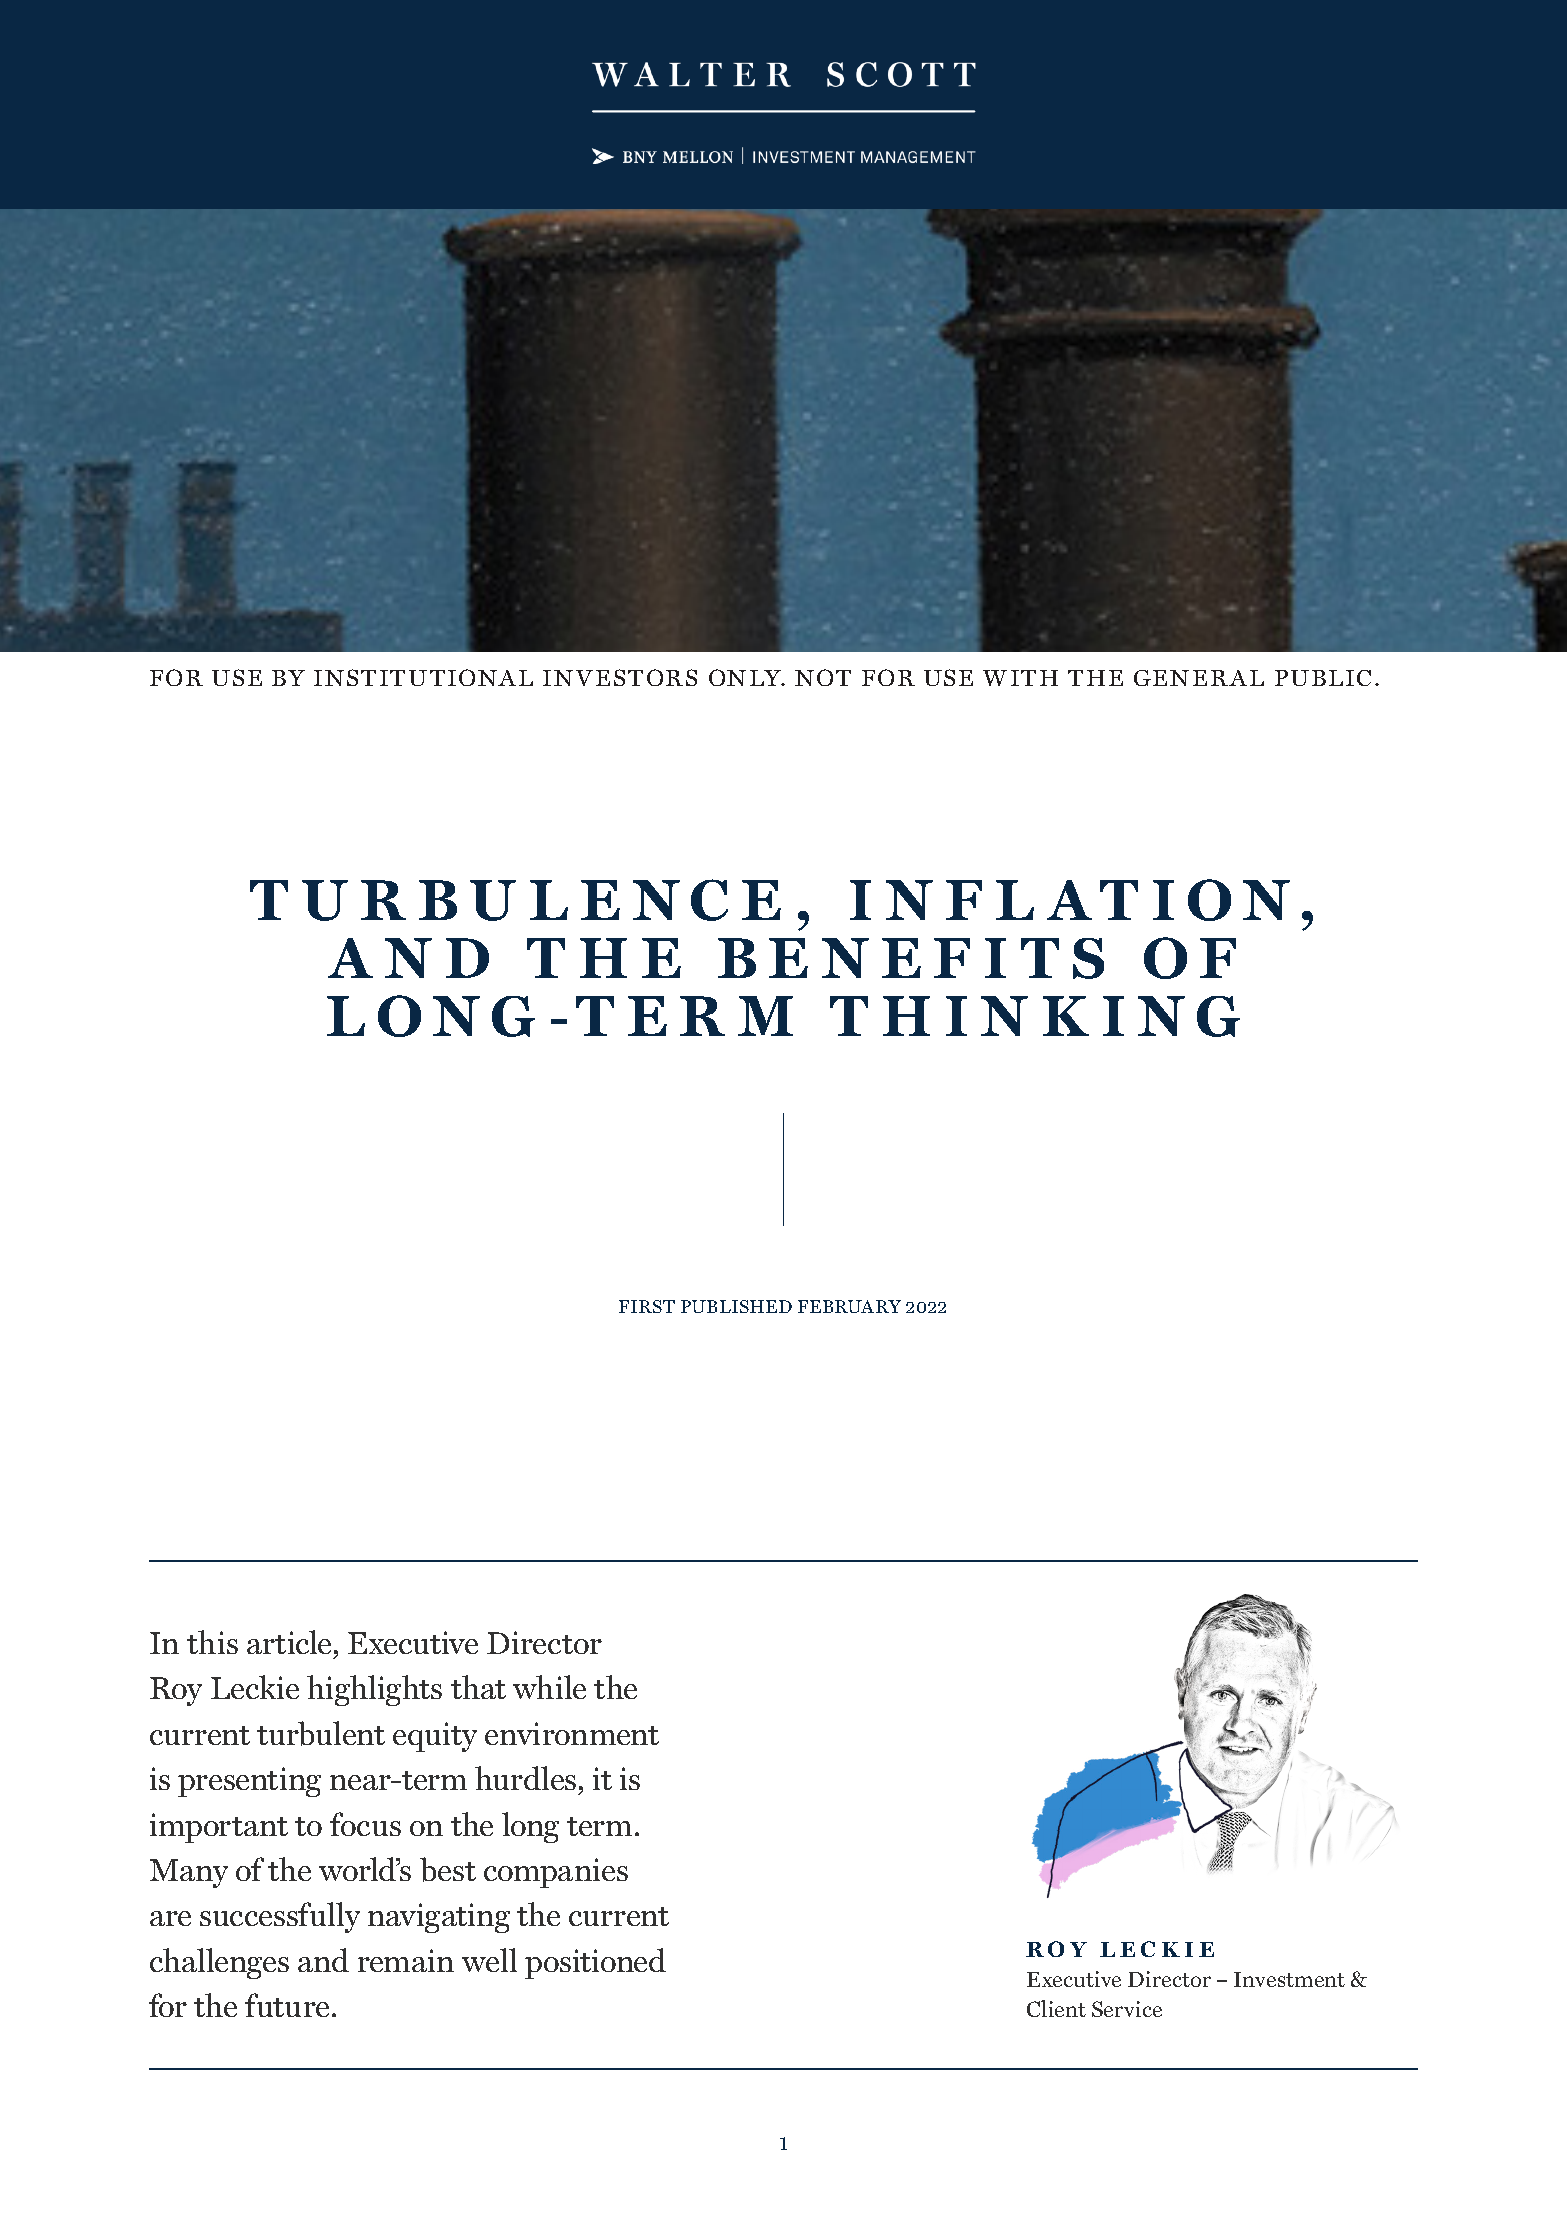  Describe the element at coordinates (1323, 678) in the screenshot. I see `PUBLIC` at that location.
